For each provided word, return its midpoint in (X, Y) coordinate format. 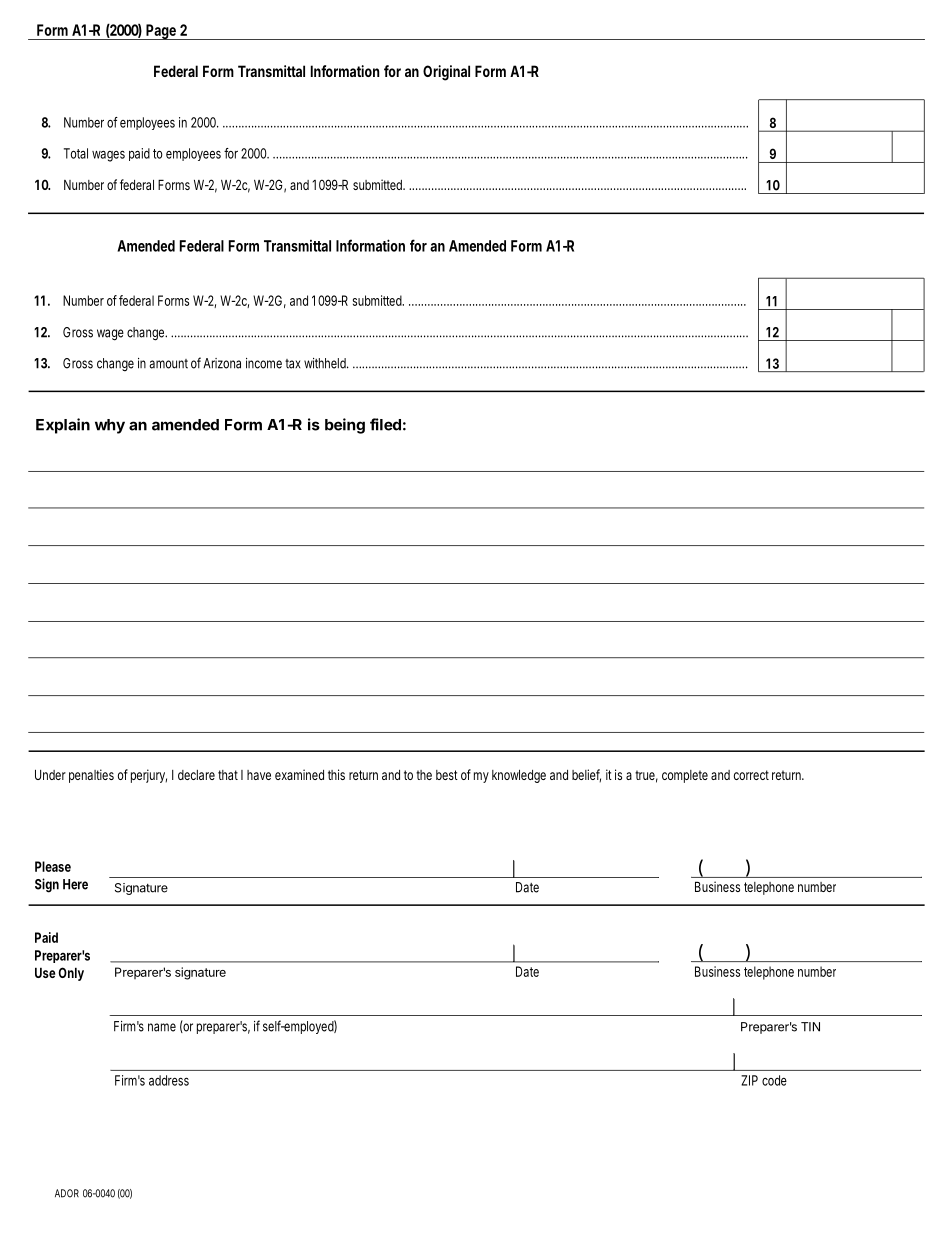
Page (160, 32)
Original (446, 73)
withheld (325, 363)
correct (751, 775)
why (110, 426)
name (162, 1027)
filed (385, 424)
